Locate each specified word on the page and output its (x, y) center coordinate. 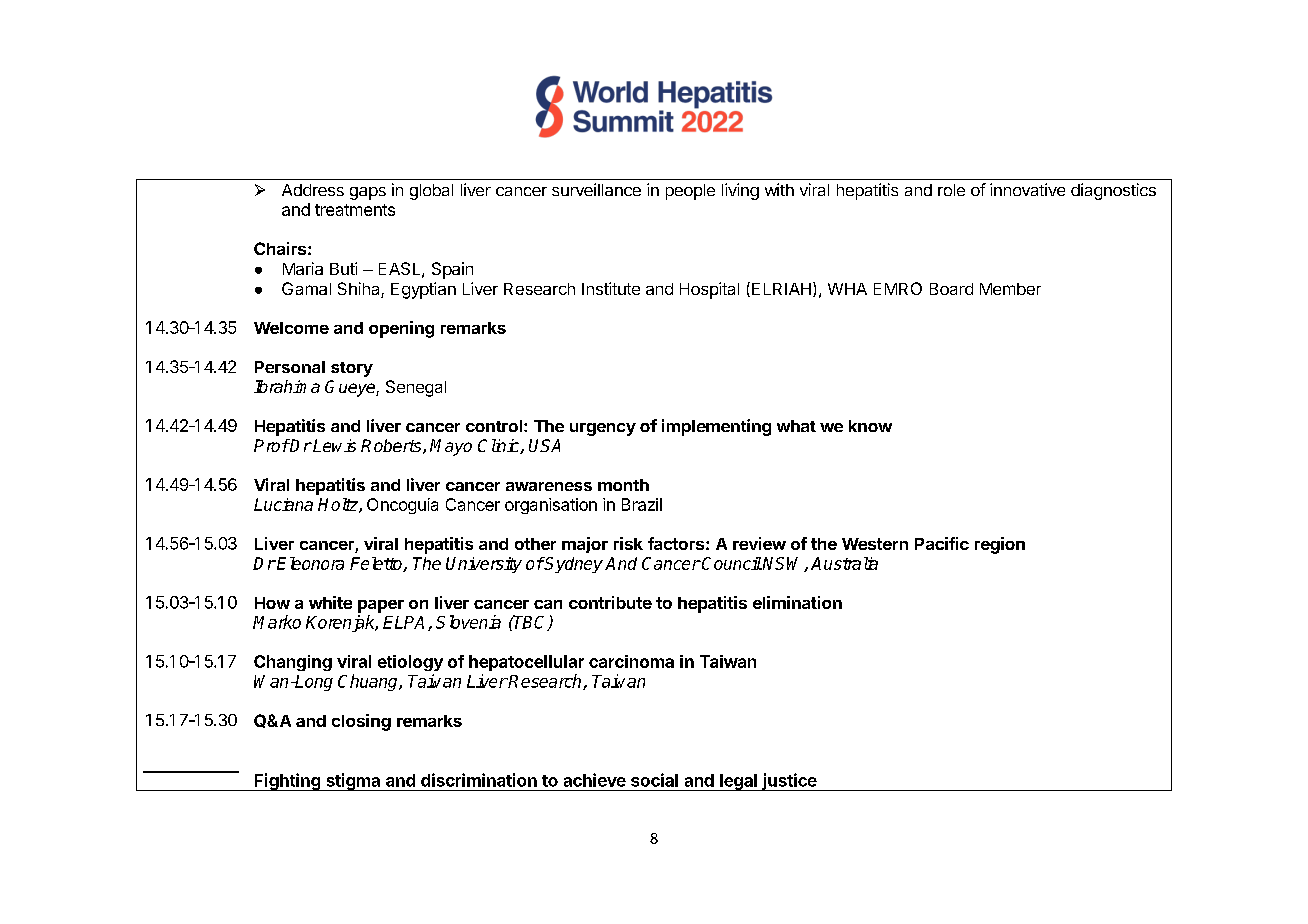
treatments (355, 210)
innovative (1027, 189)
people (690, 192)
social (654, 780)
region (1000, 545)
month (623, 485)
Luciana (283, 504)
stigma (353, 782)
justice (789, 782)
